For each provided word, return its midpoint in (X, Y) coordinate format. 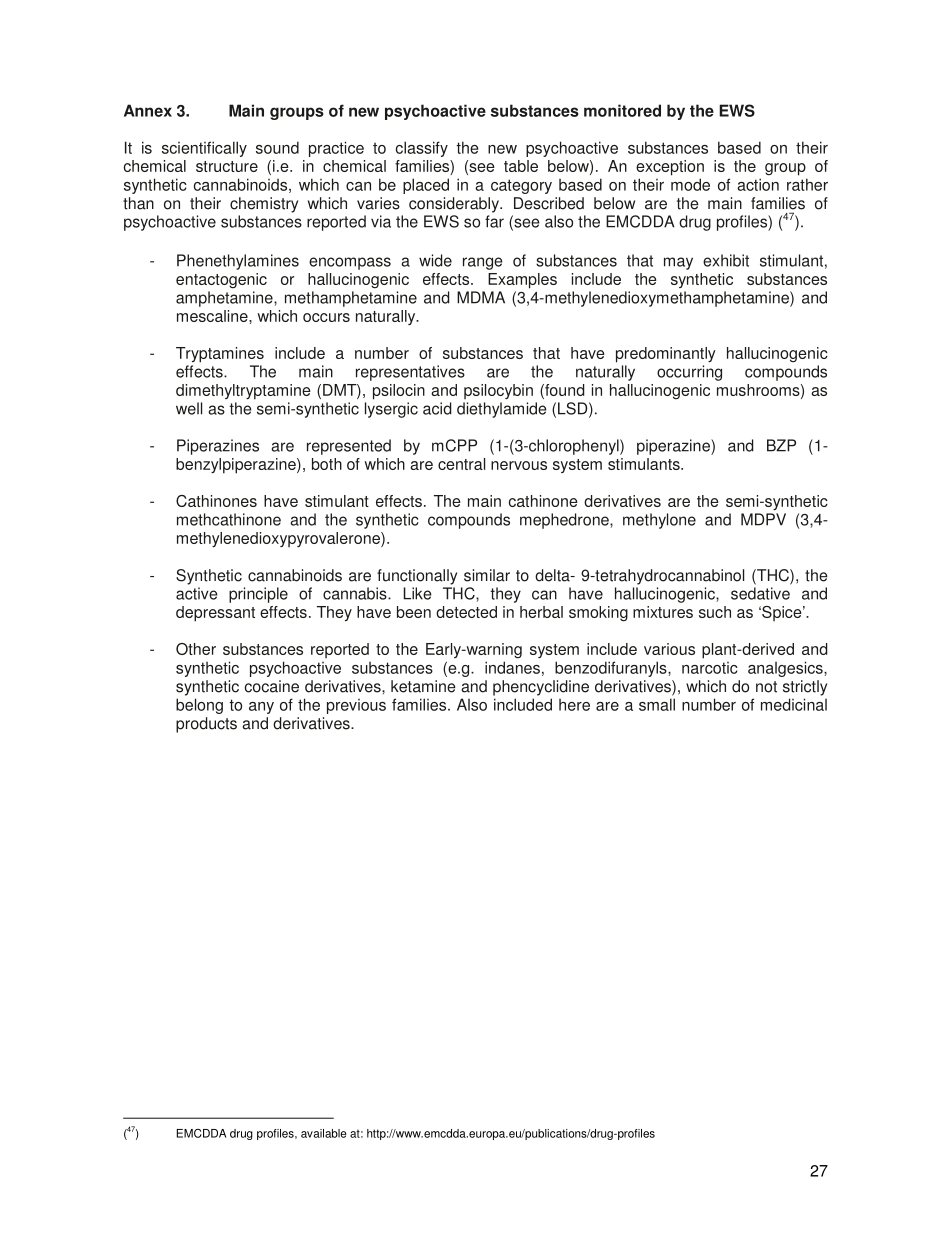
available (323, 1133)
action (758, 184)
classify (421, 149)
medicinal (794, 704)
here (574, 705)
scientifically (204, 149)
